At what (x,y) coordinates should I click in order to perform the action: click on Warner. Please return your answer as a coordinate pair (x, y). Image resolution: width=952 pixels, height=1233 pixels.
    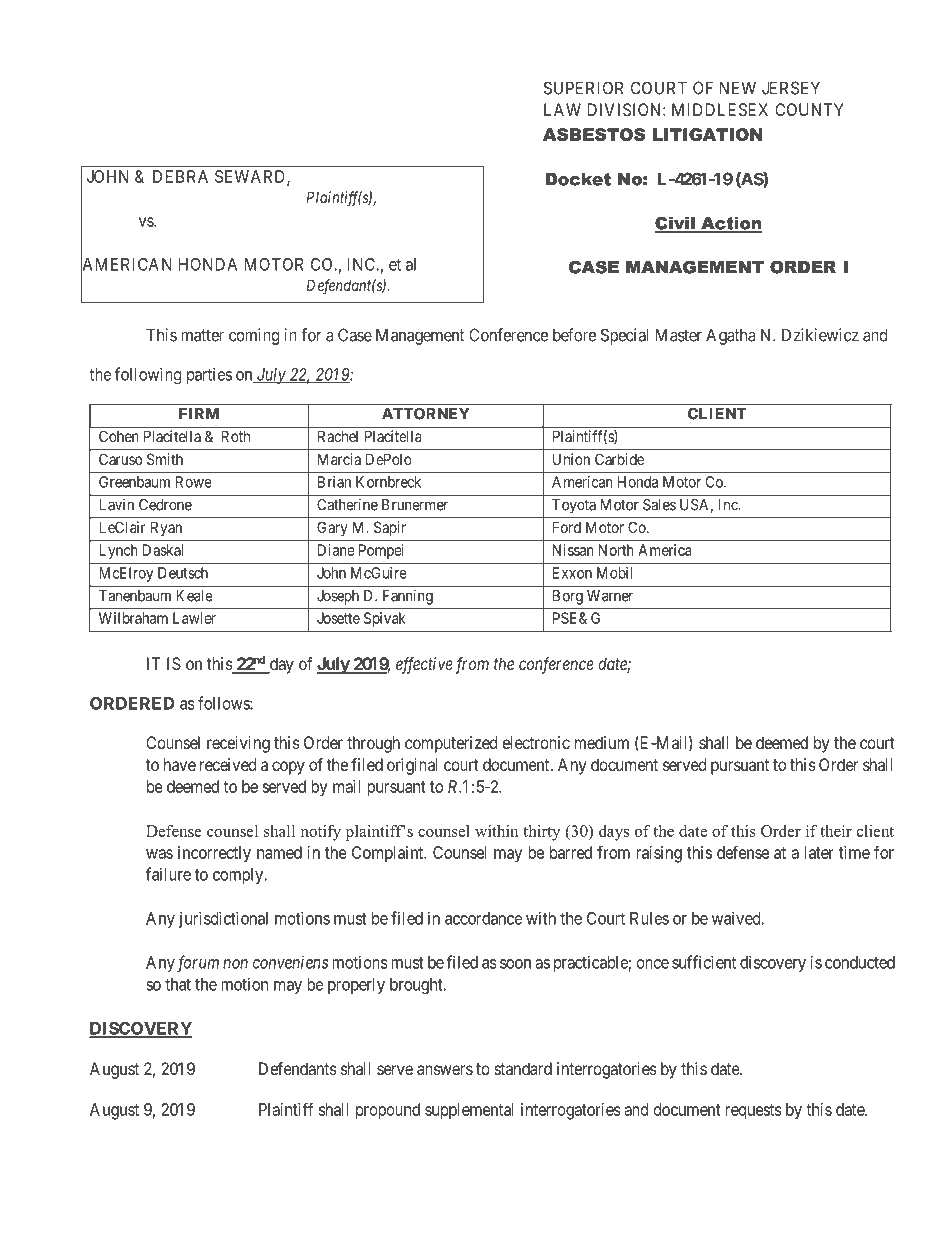
    Looking at the image, I should click on (610, 596).
